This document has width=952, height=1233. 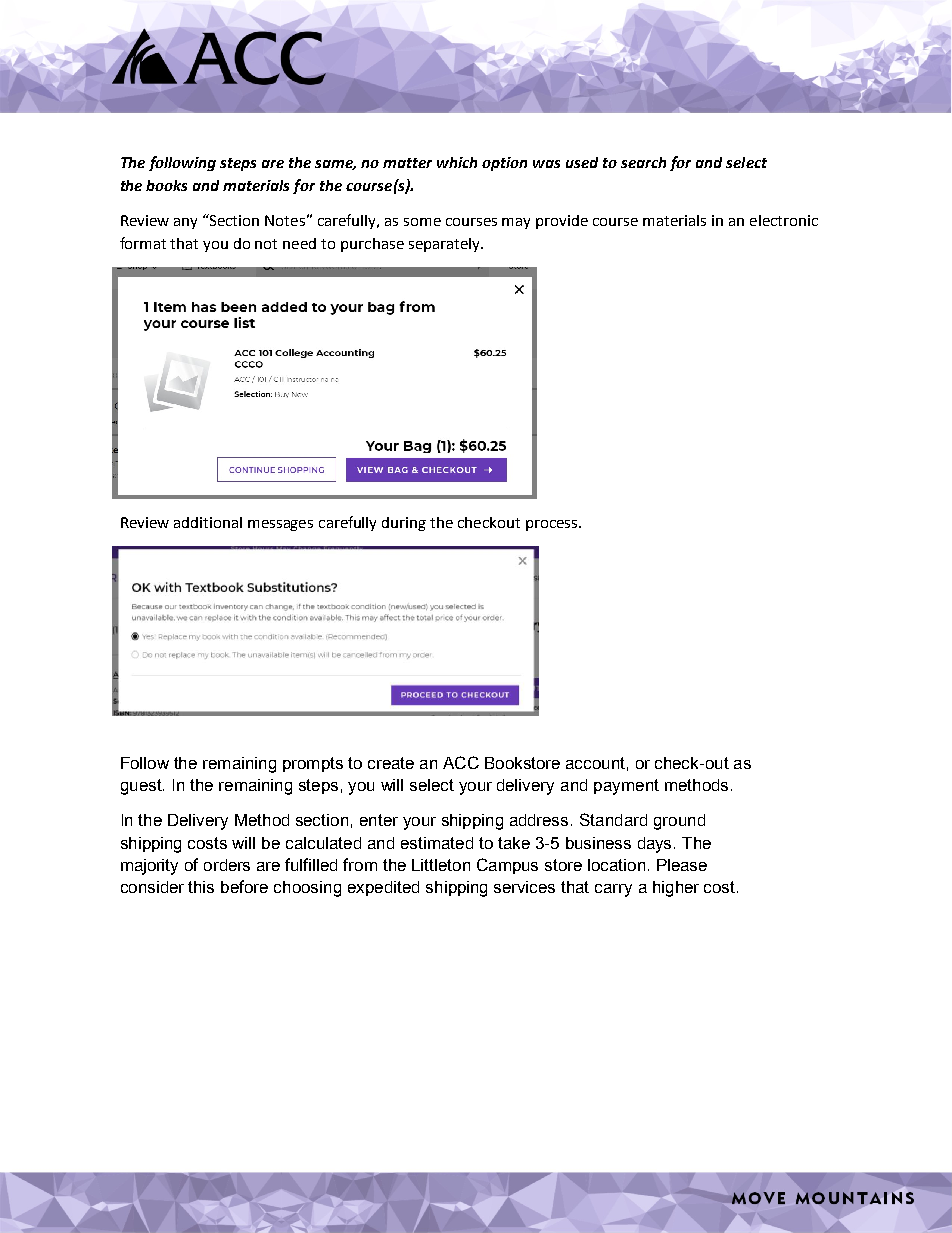 What do you see at coordinates (595, 763) in the document?
I see `account` at bounding box center [595, 763].
